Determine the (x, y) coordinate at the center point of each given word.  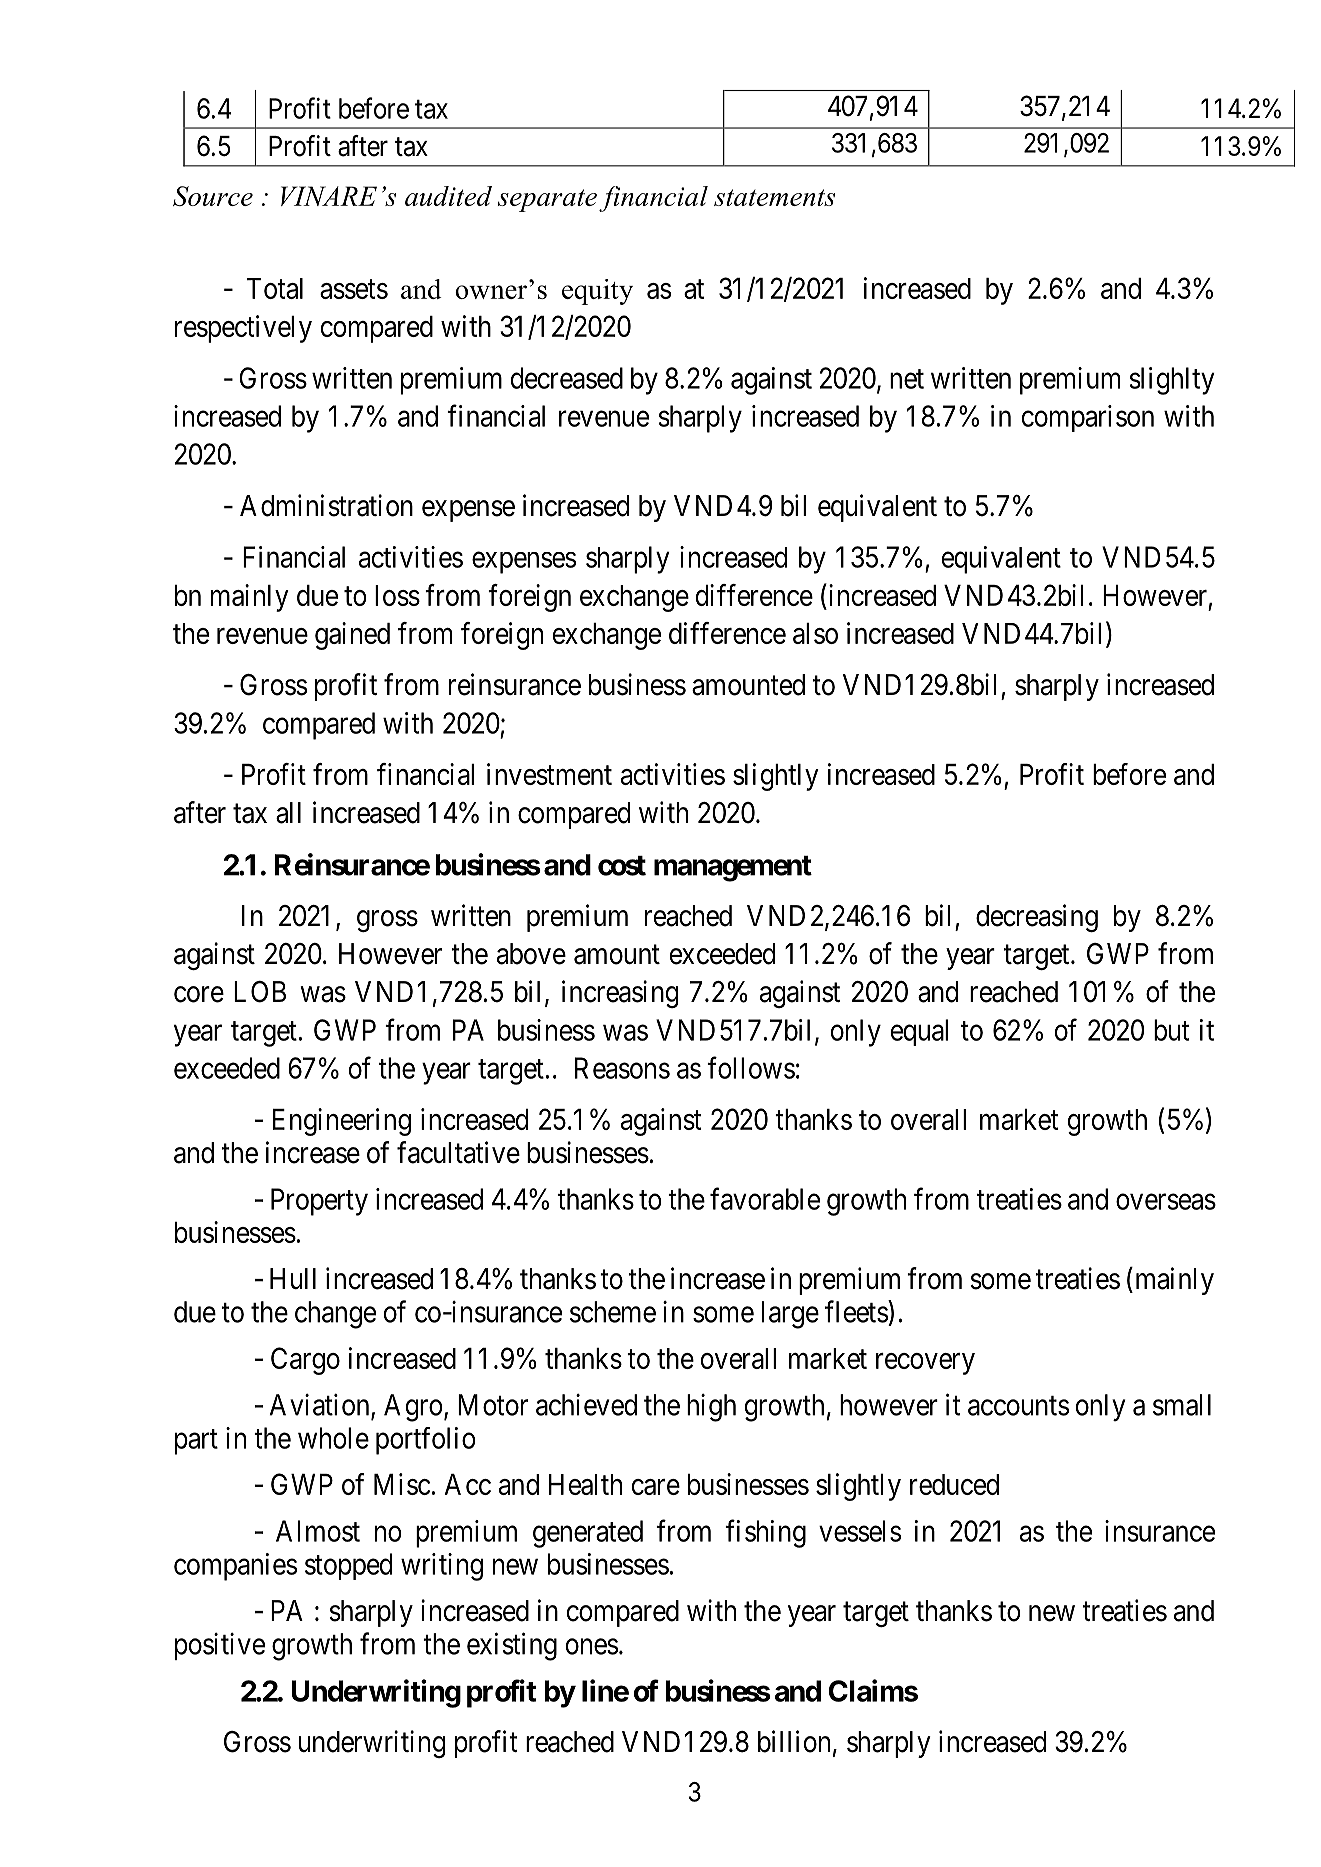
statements (774, 197)
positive (220, 1646)
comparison (1088, 418)
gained (352, 636)
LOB (260, 992)
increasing (620, 994)
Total (275, 288)
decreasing (1037, 918)
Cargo (305, 1361)
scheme (613, 1312)
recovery (925, 1364)
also (815, 633)
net (907, 379)
